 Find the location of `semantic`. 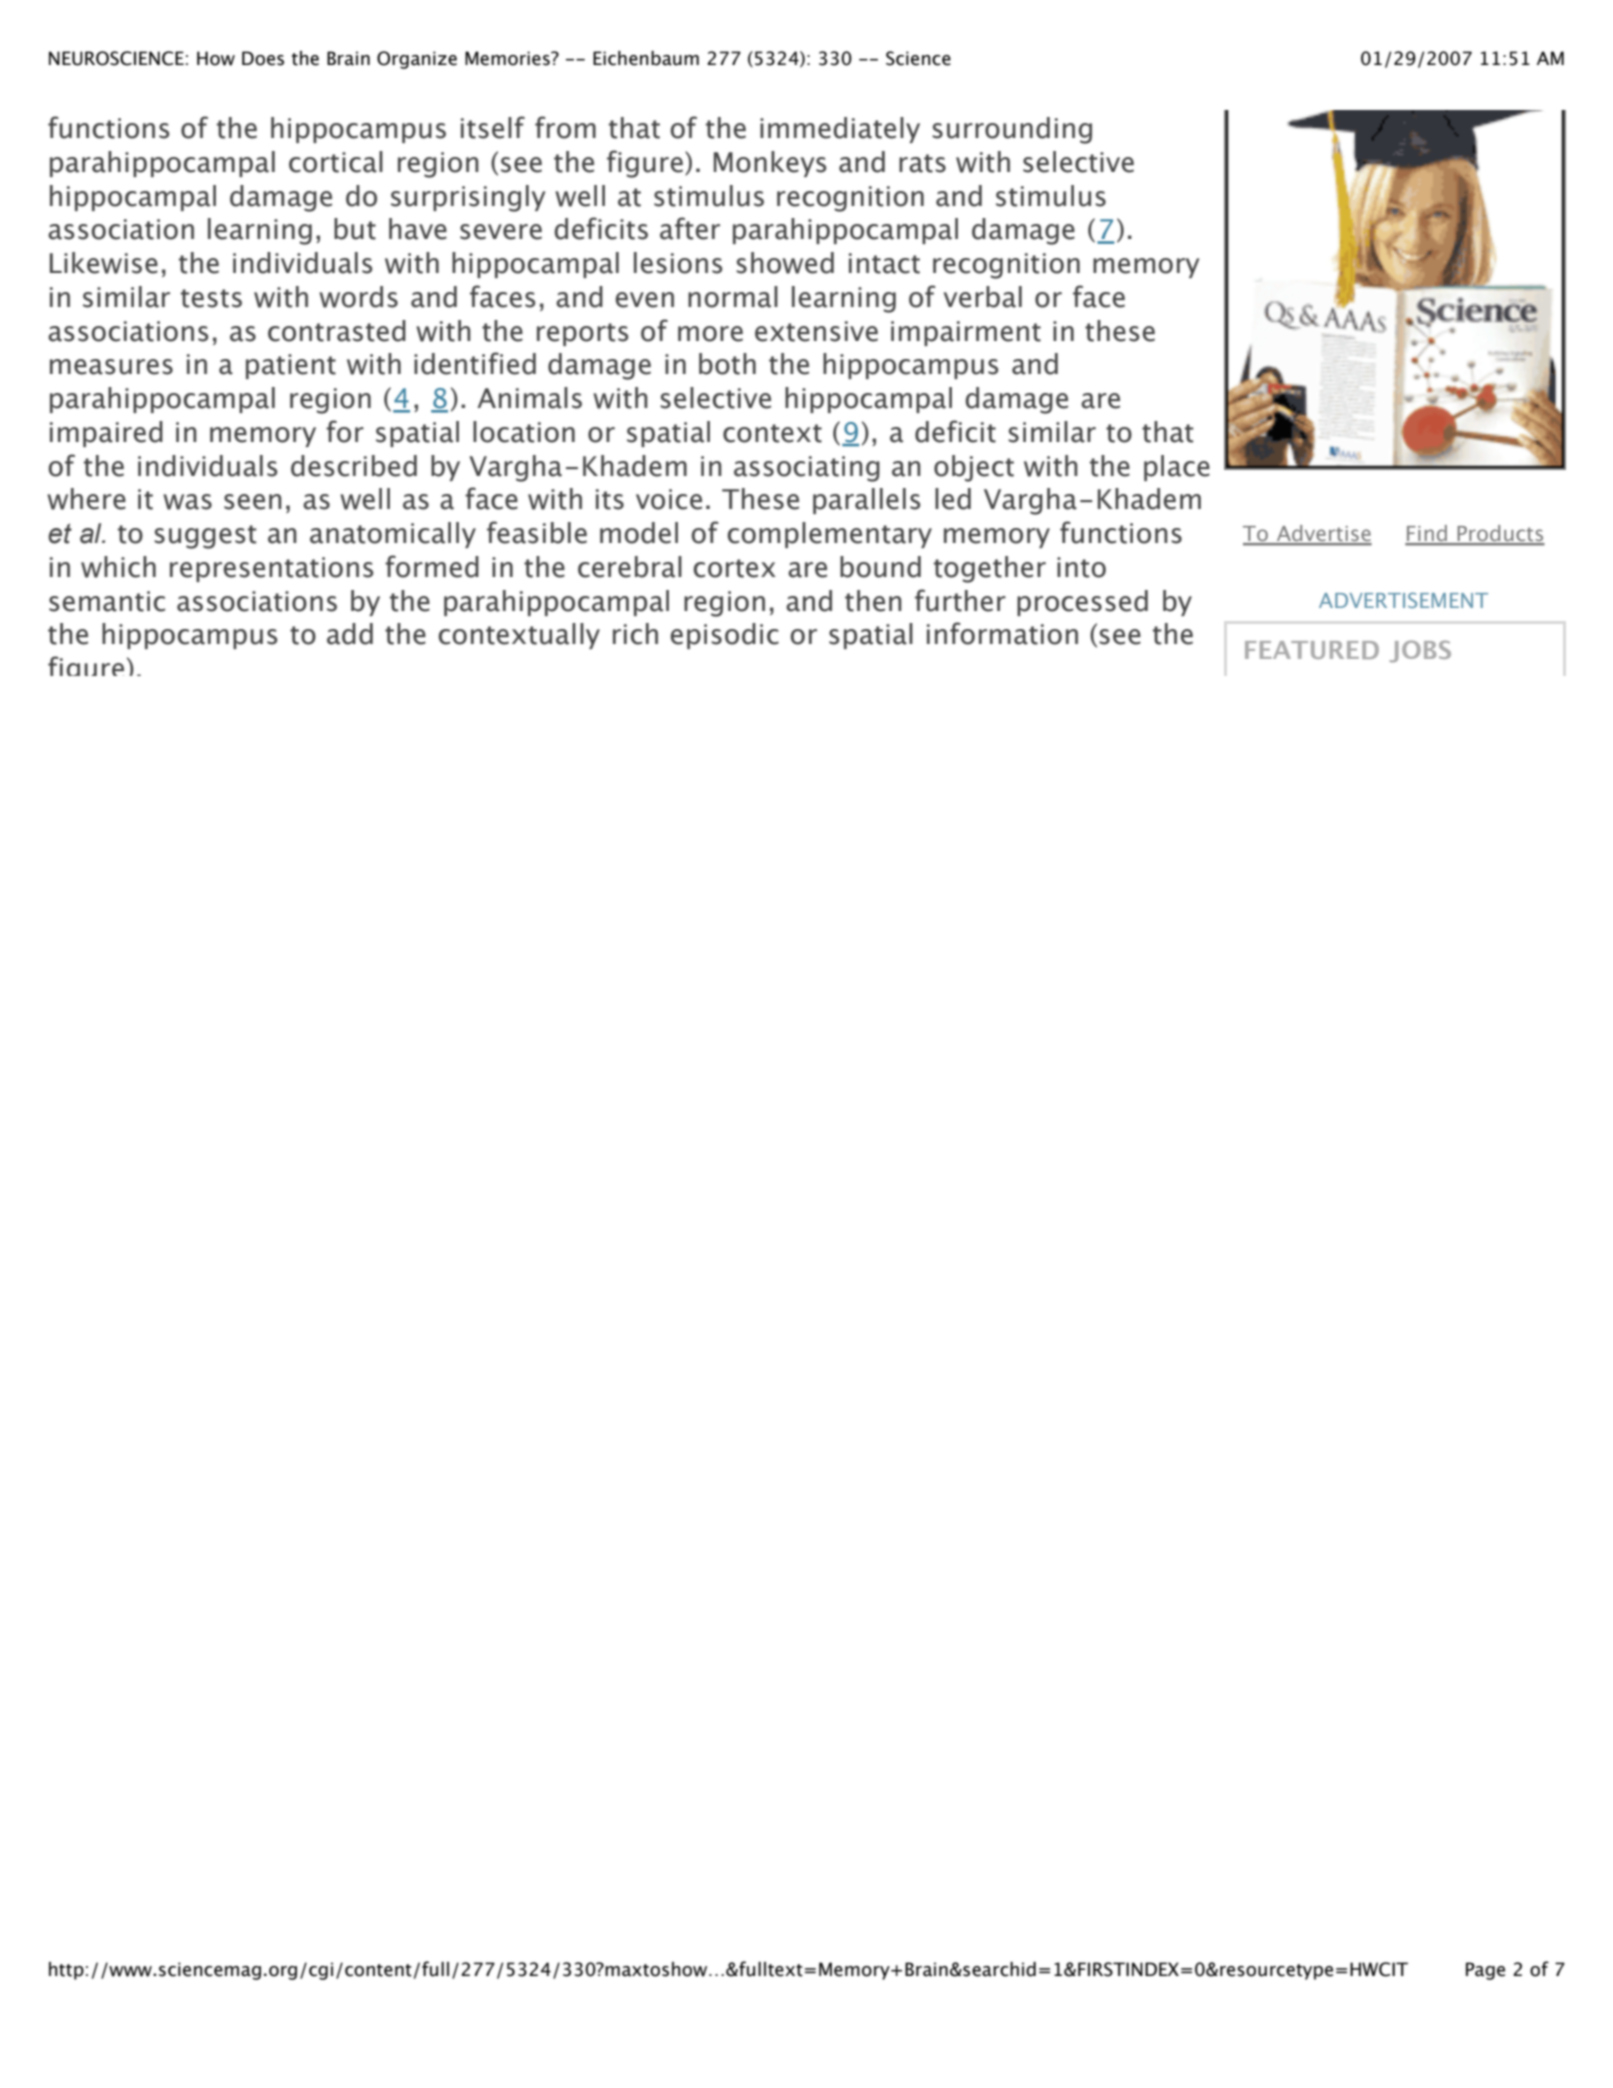

semantic is located at coordinates (107, 601).
